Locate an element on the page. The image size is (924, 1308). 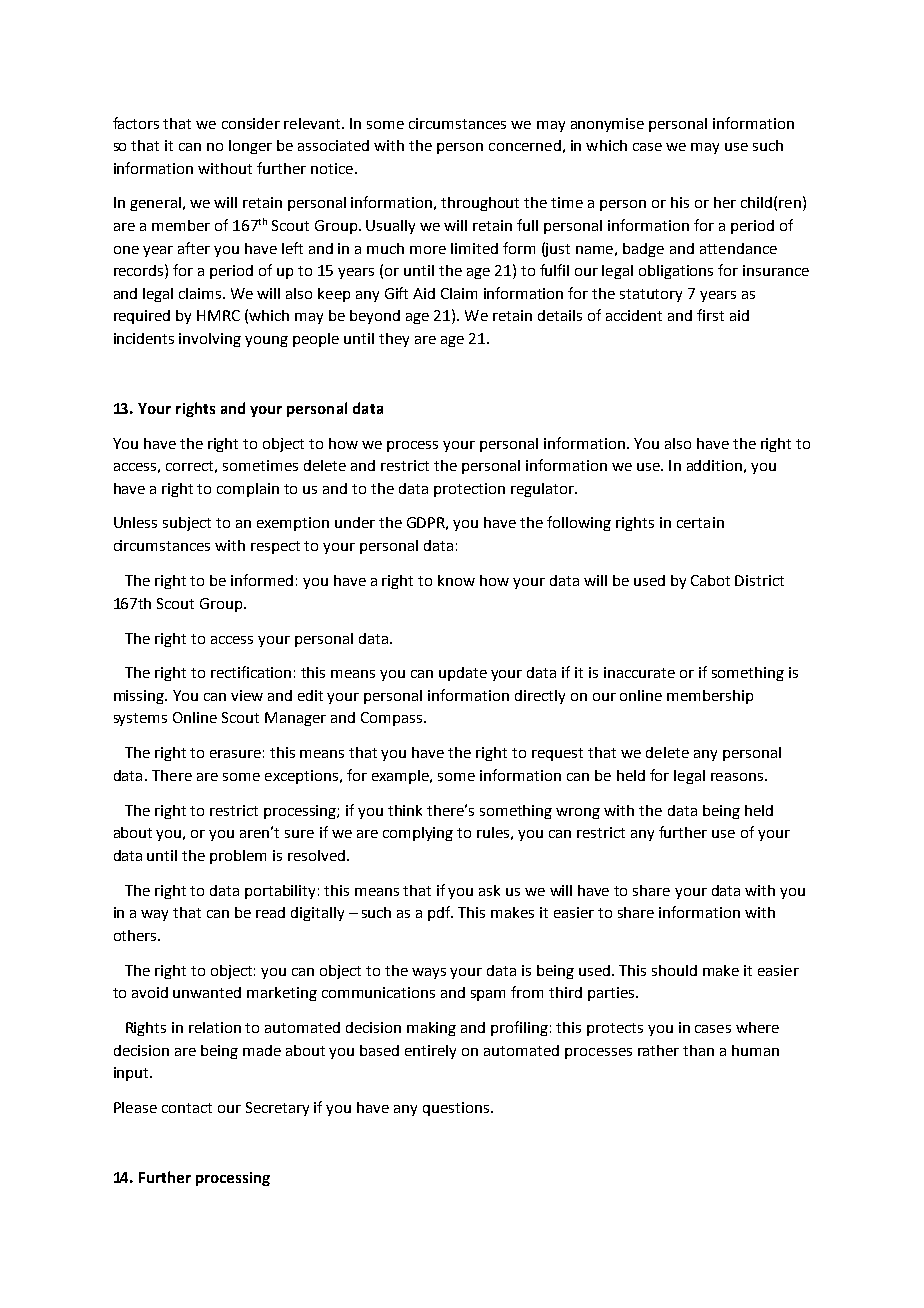
think is located at coordinates (405, 810).
